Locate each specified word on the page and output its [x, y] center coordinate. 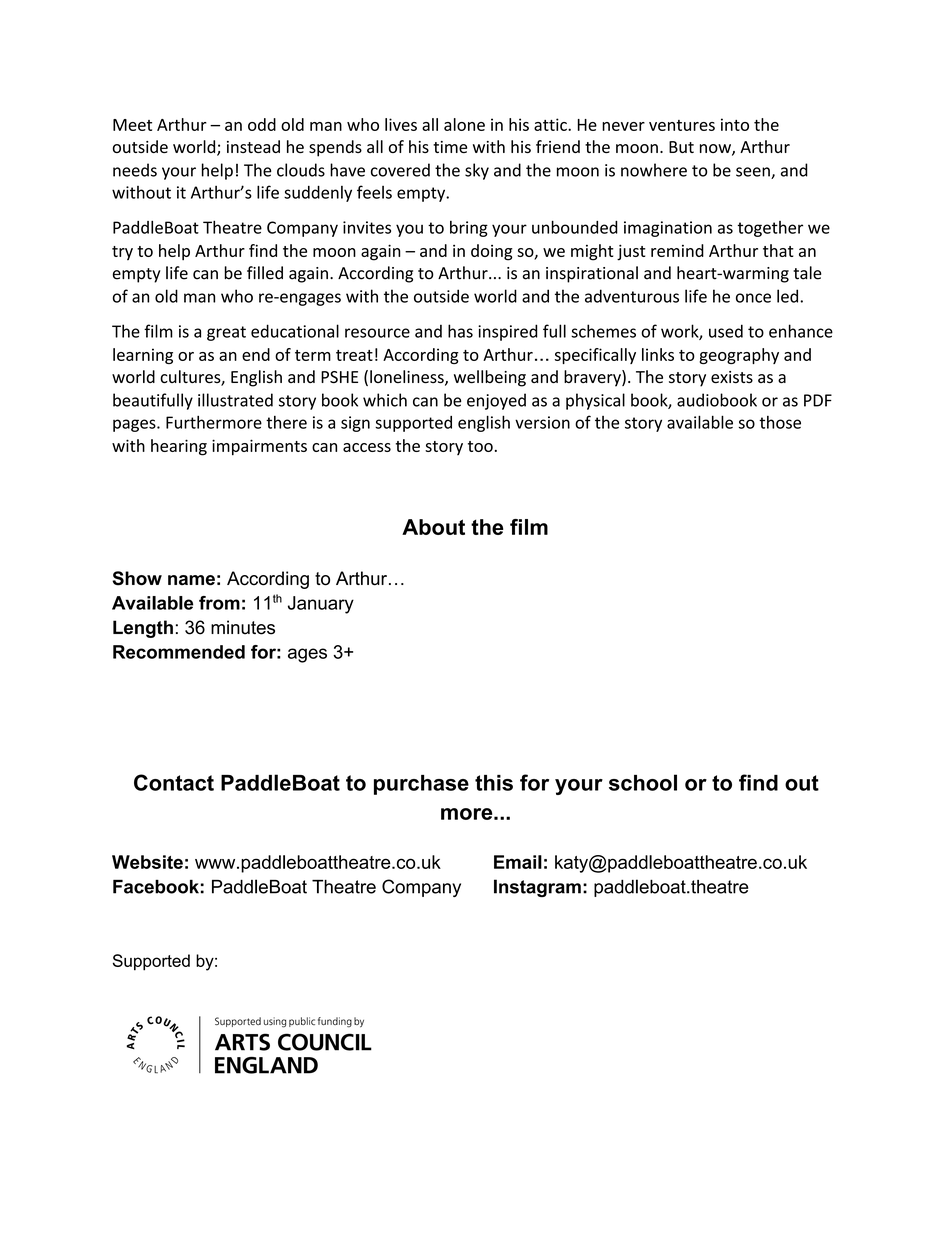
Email [518, 862]
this [494, 783]
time [450, 147]
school [643, 782]
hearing [179, 447]
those [780, 422]
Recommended [179, 652]
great [226, 333]
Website [147, 862]
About [433, 527]
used [726, 331]
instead [253, 146]
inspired [508, 332]
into [735, 124]
